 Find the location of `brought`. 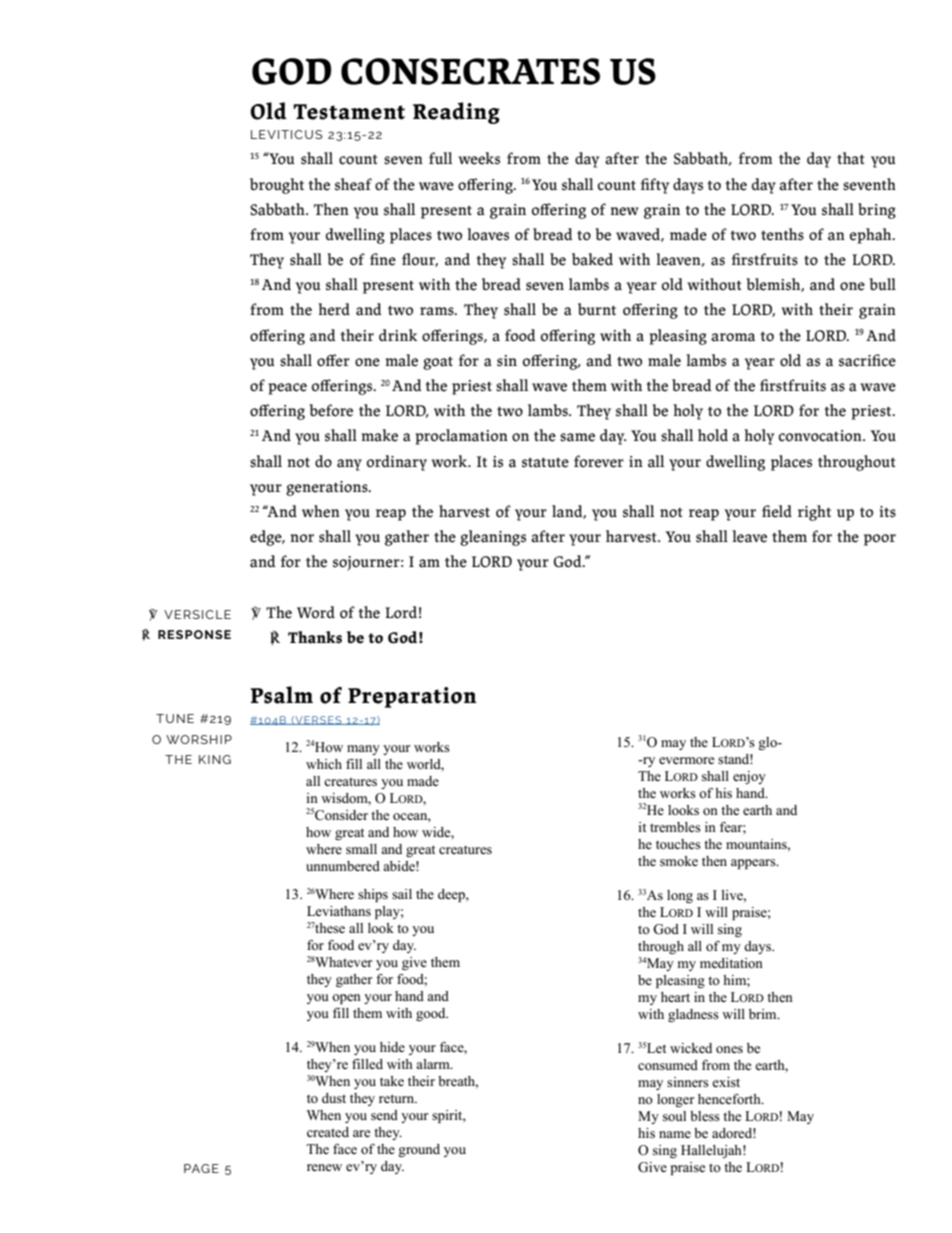

brought is located at coordinates (277, 186).
